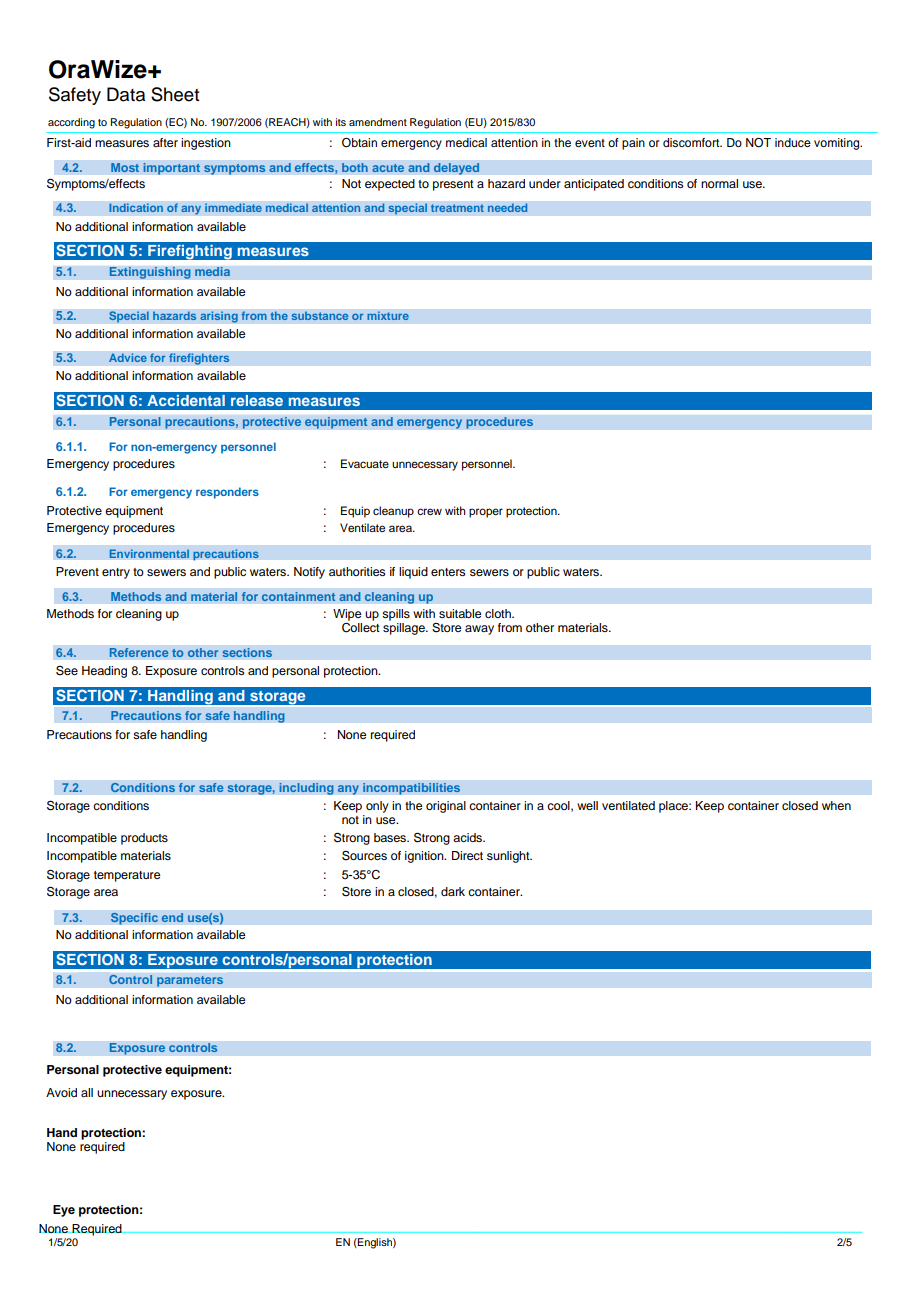  I want to click on well, so click(587, 805).
